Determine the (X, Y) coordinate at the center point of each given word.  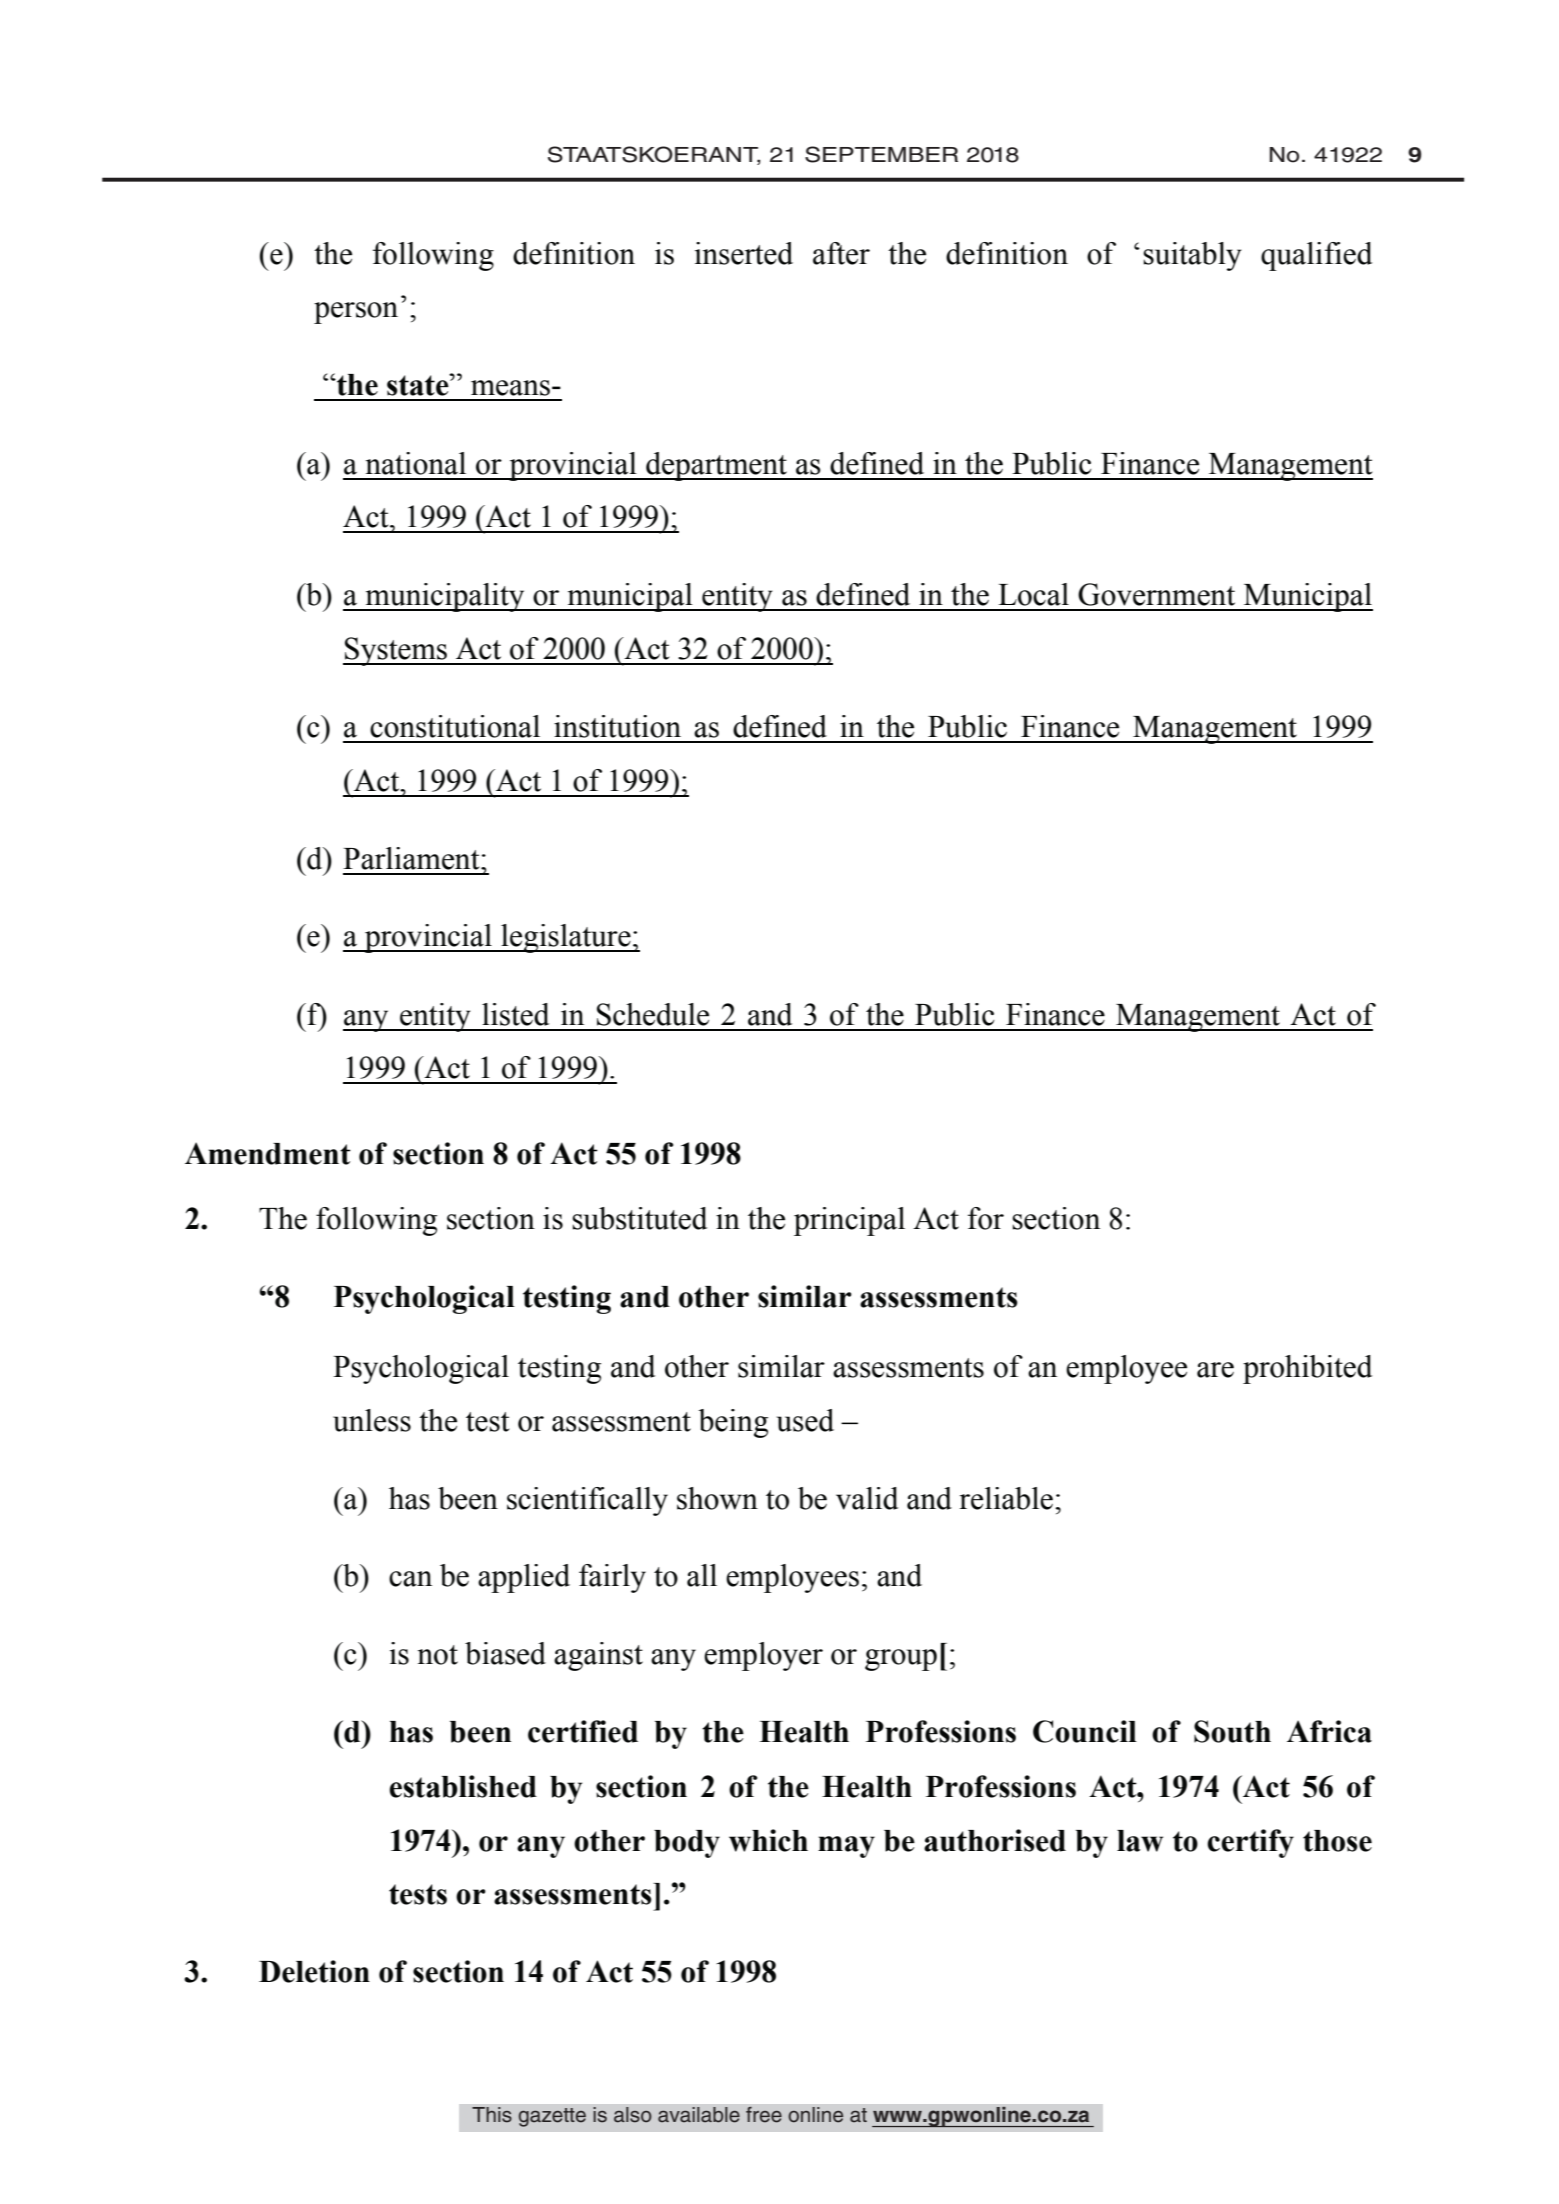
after (841, 253)
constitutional (455, 726)
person (356, 313)
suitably (1192, 256)
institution (617, 726)
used (805, 1420)
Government (1156, 594)
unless (372, 1420)
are (1215, 1370)
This (492, 2115)
